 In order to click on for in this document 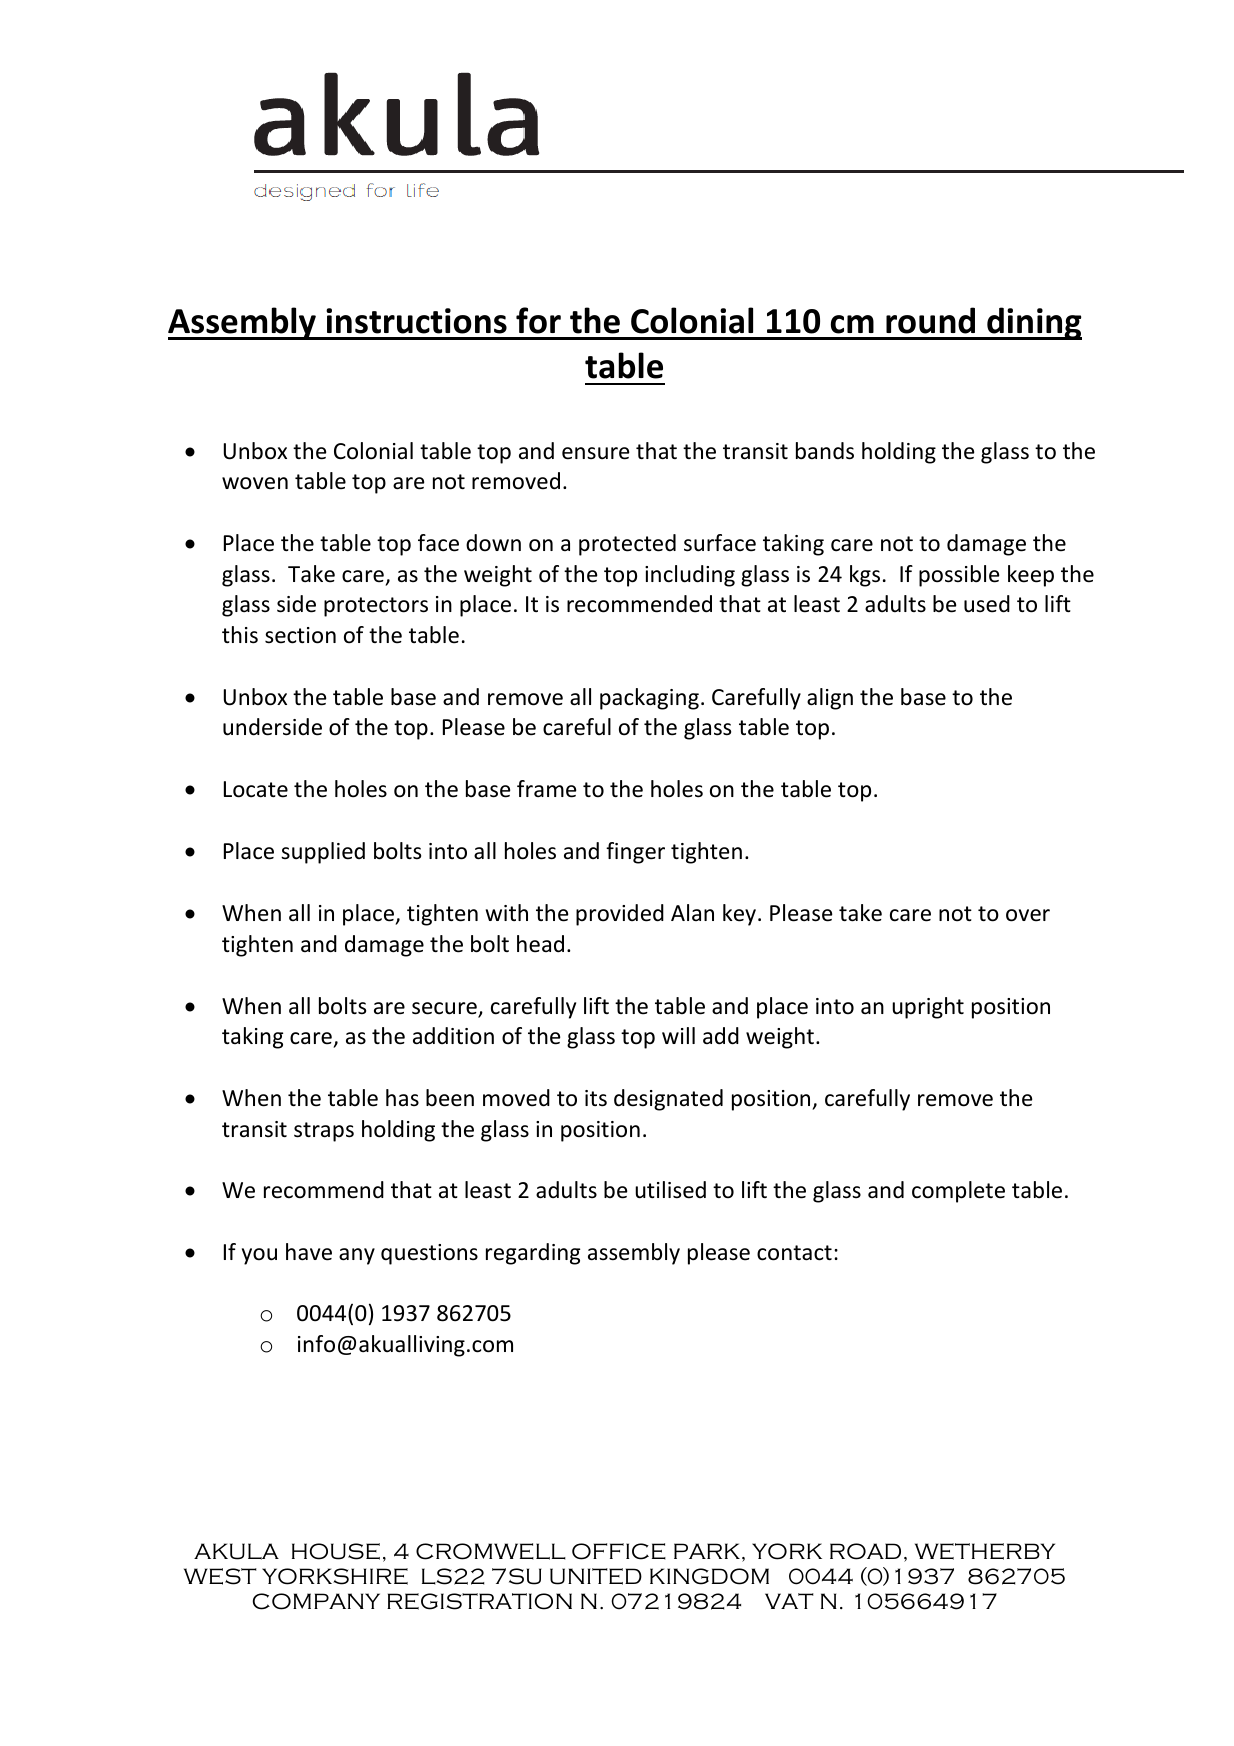, I will do `click(538, 320)`.
